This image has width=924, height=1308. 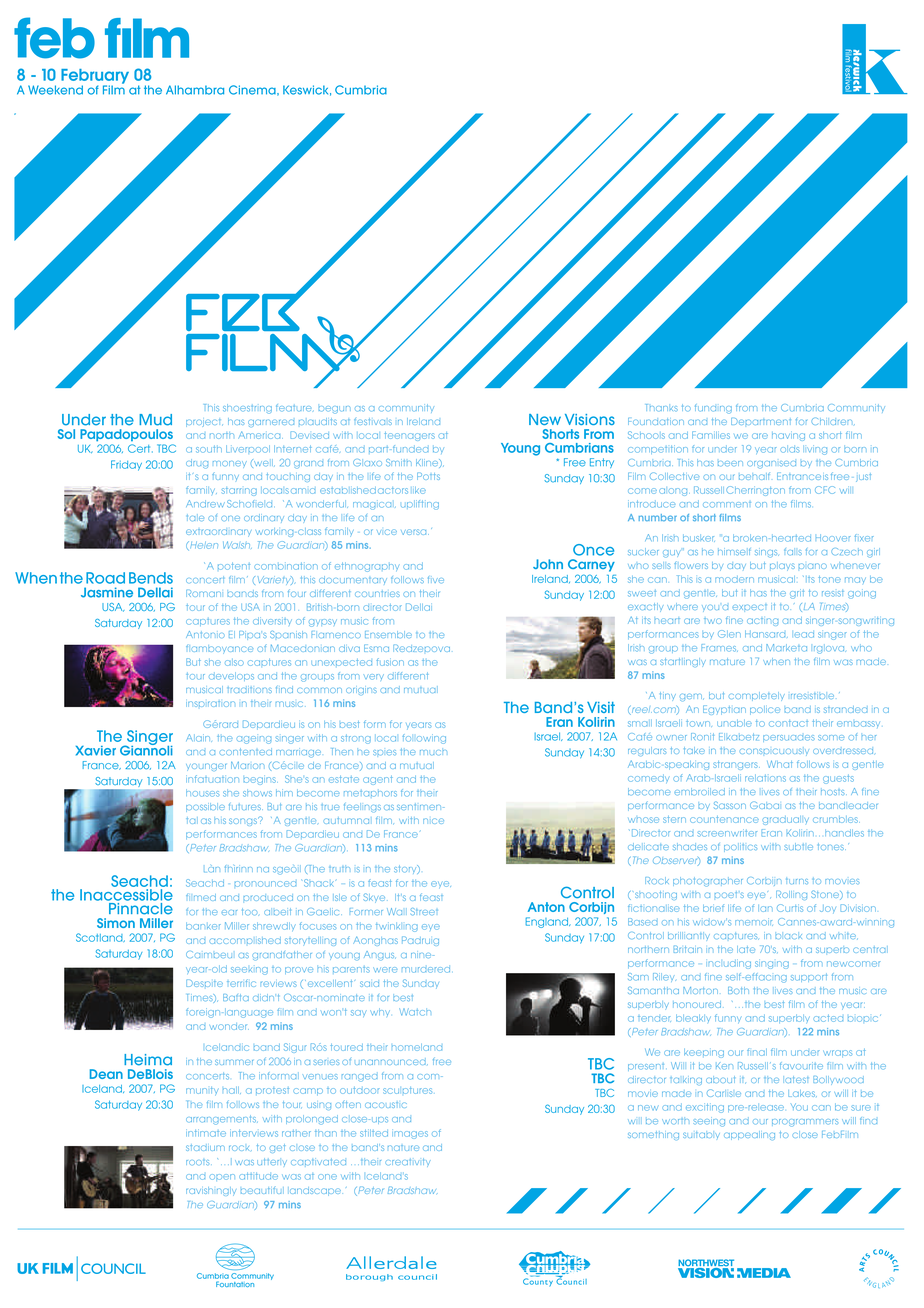 I want to click on creativity, so click(x=408, y=1162).
